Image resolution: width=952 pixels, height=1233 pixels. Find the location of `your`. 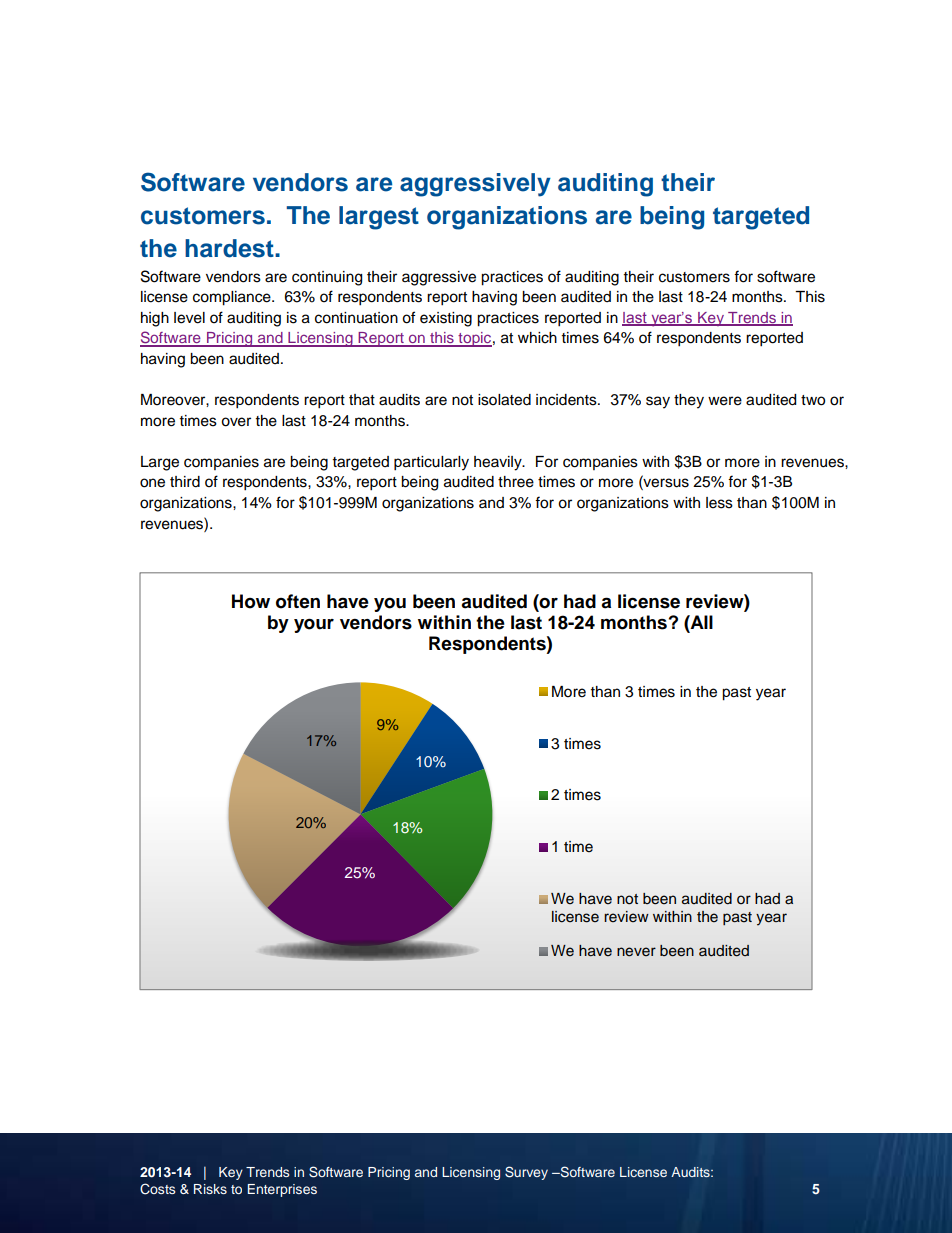

your is located at coordinates (314, 625).
